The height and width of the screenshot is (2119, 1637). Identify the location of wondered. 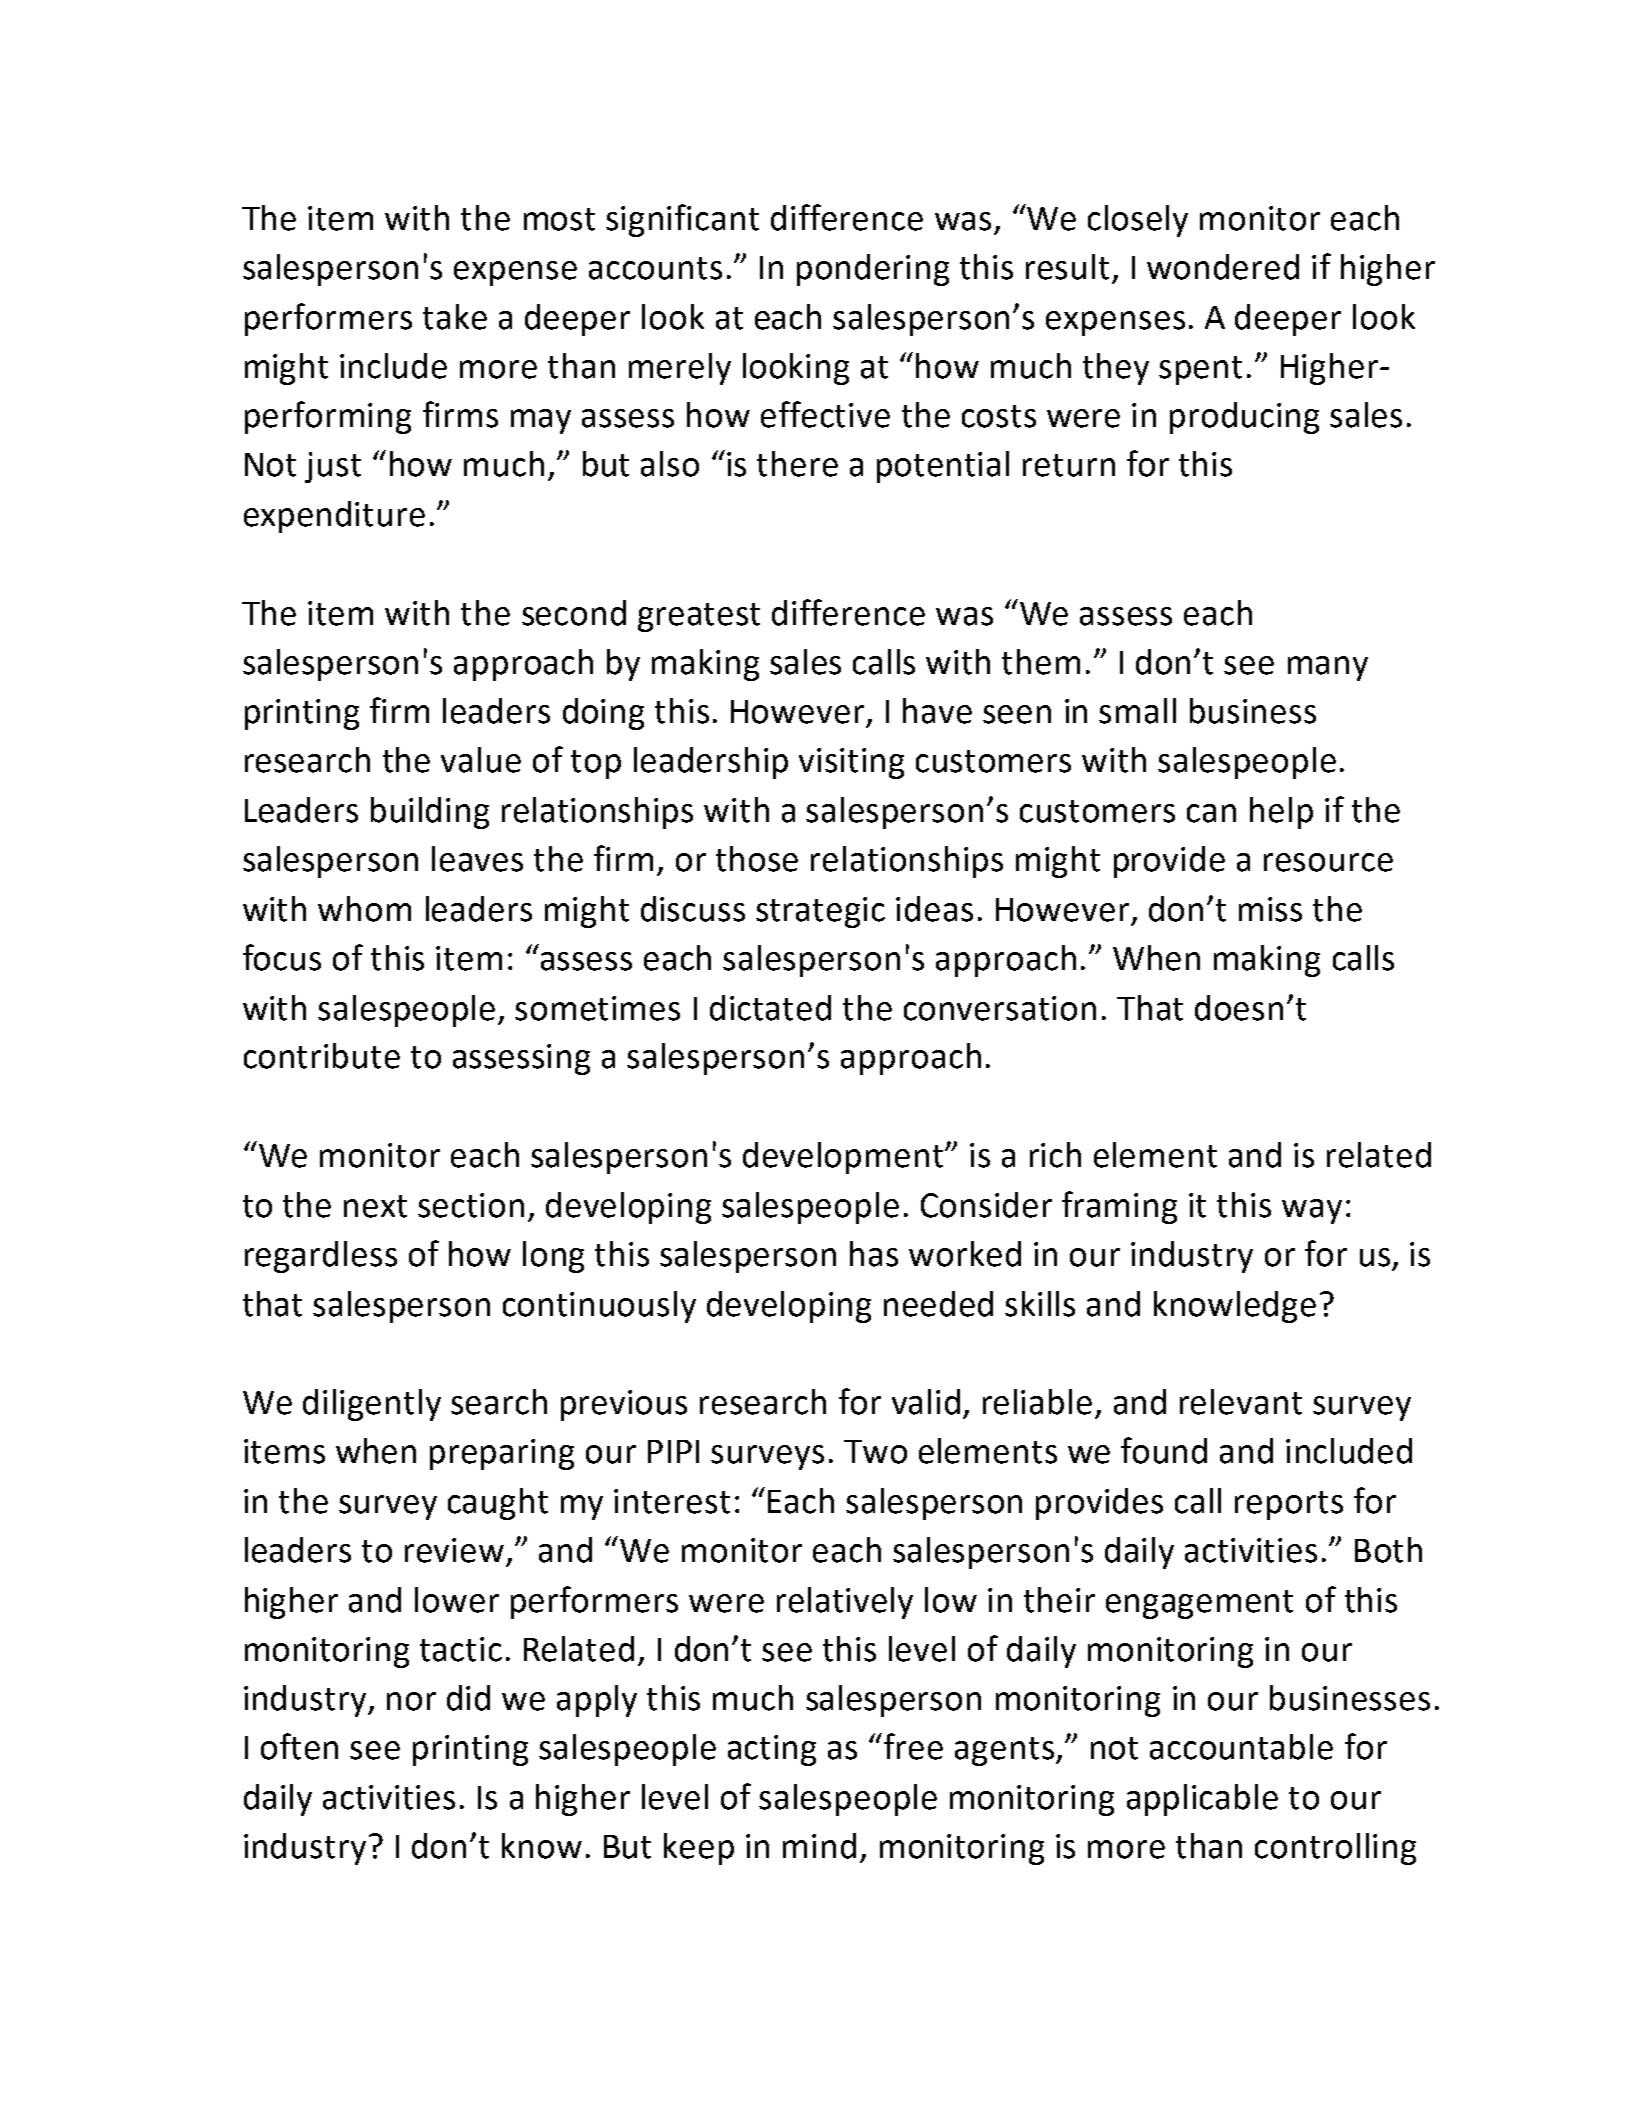
(1223, 267).
